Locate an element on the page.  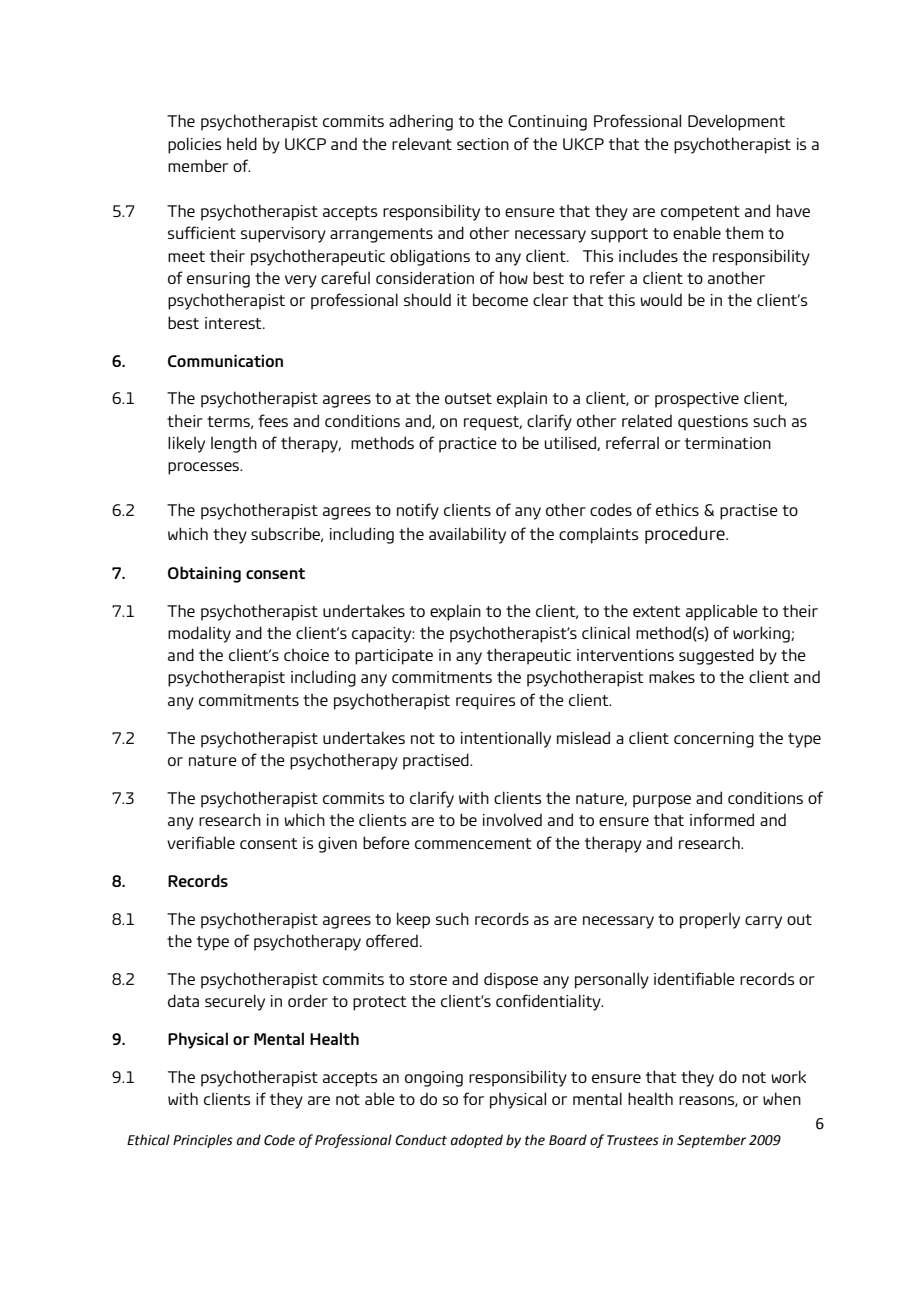
section is located at coordinates (483, 144).
